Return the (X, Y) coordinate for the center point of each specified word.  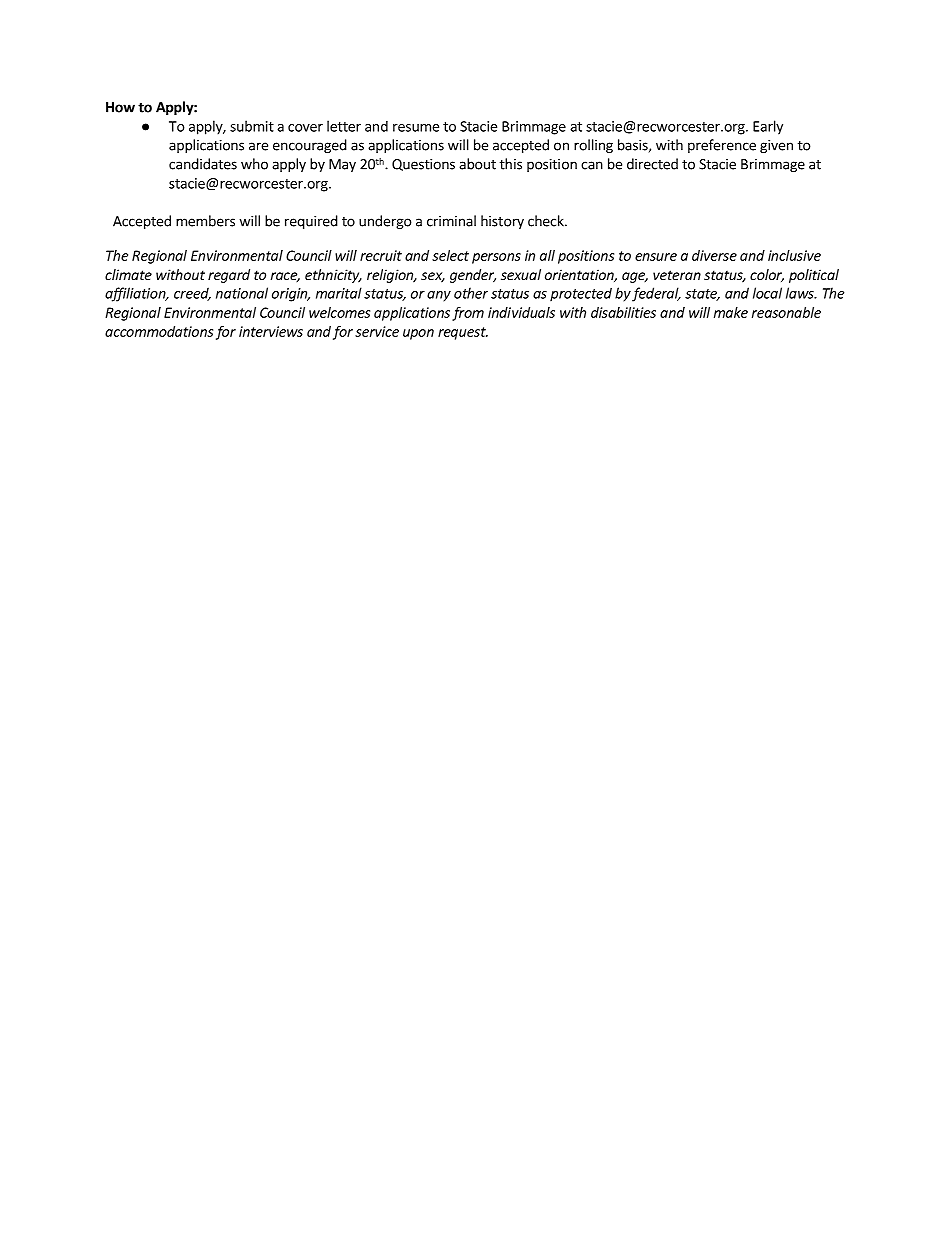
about (477, 164)
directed (652, 164)
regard (229, 276)
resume (416, 128)
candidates (203, 164)
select (450, 255)
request (463, 333)
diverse (714, 255)
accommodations (159, 331)
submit (252, 126)
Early (768, 127)
